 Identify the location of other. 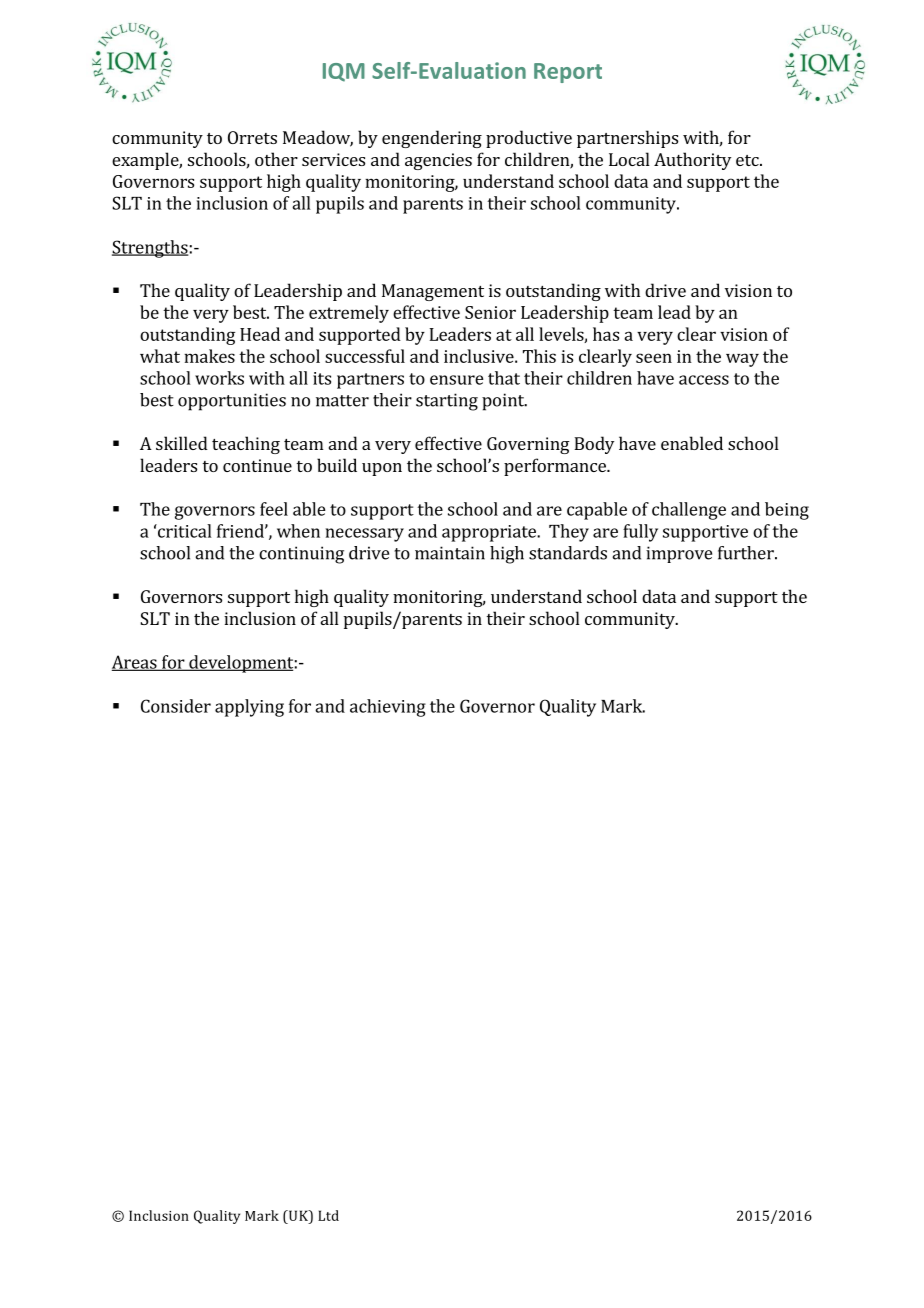
(276, 159).
